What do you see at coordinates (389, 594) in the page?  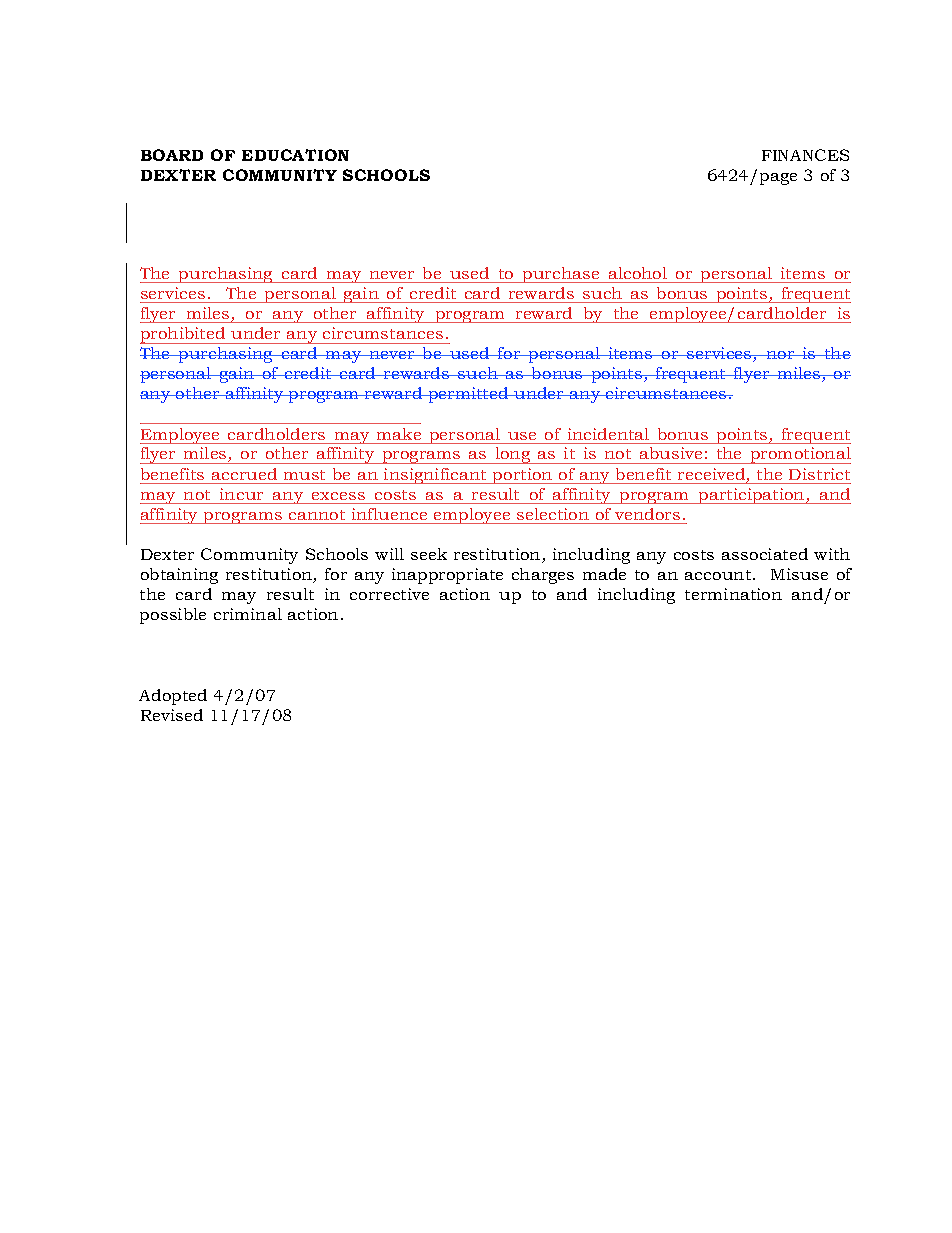 I see `corrective` at bounding box center [389, 594].
